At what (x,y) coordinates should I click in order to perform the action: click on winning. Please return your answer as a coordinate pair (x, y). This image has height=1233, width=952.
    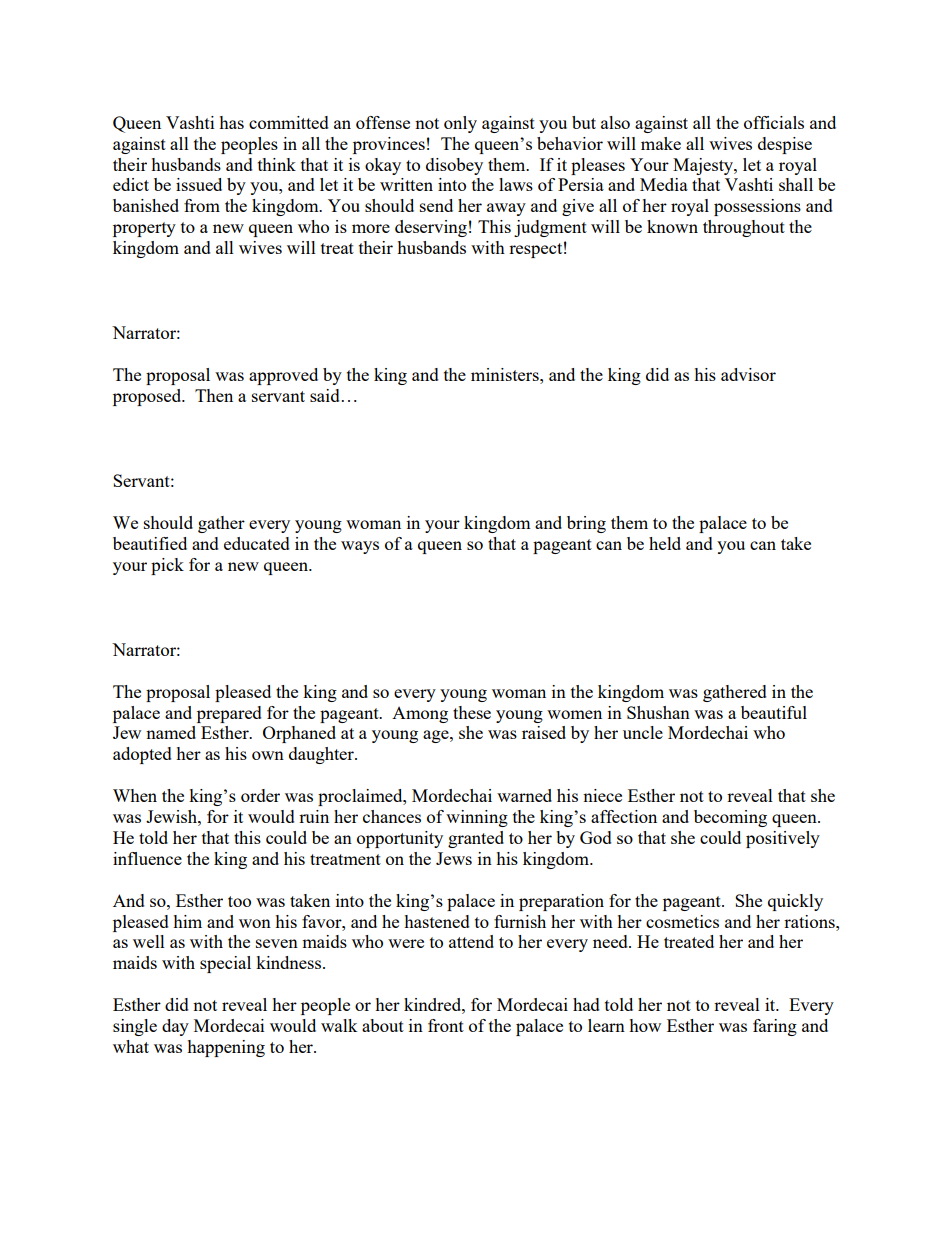
    Looking at the image, I should click on (477, 818).
